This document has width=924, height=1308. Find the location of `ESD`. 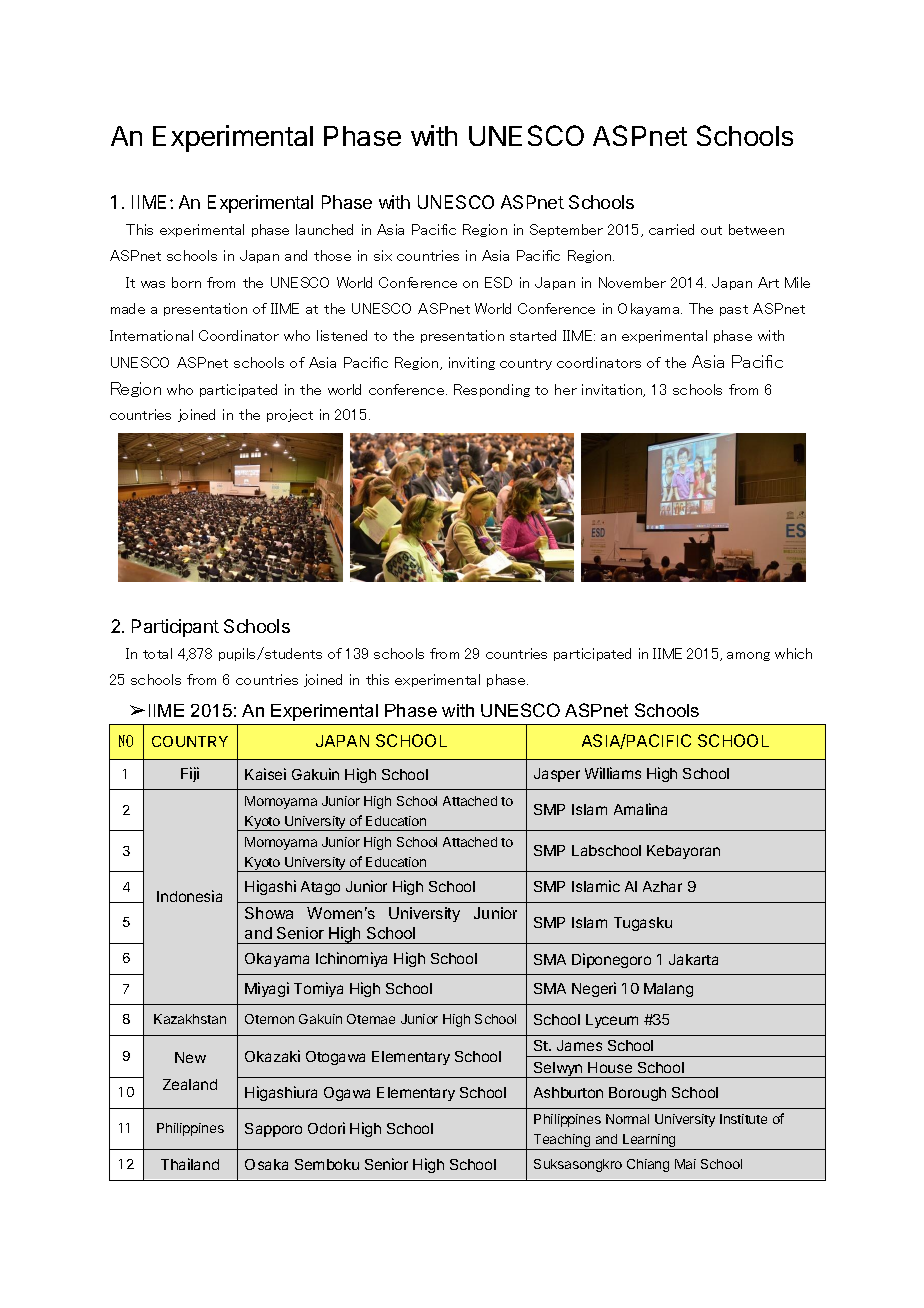

ESD is located at coordinates (498, 282).
